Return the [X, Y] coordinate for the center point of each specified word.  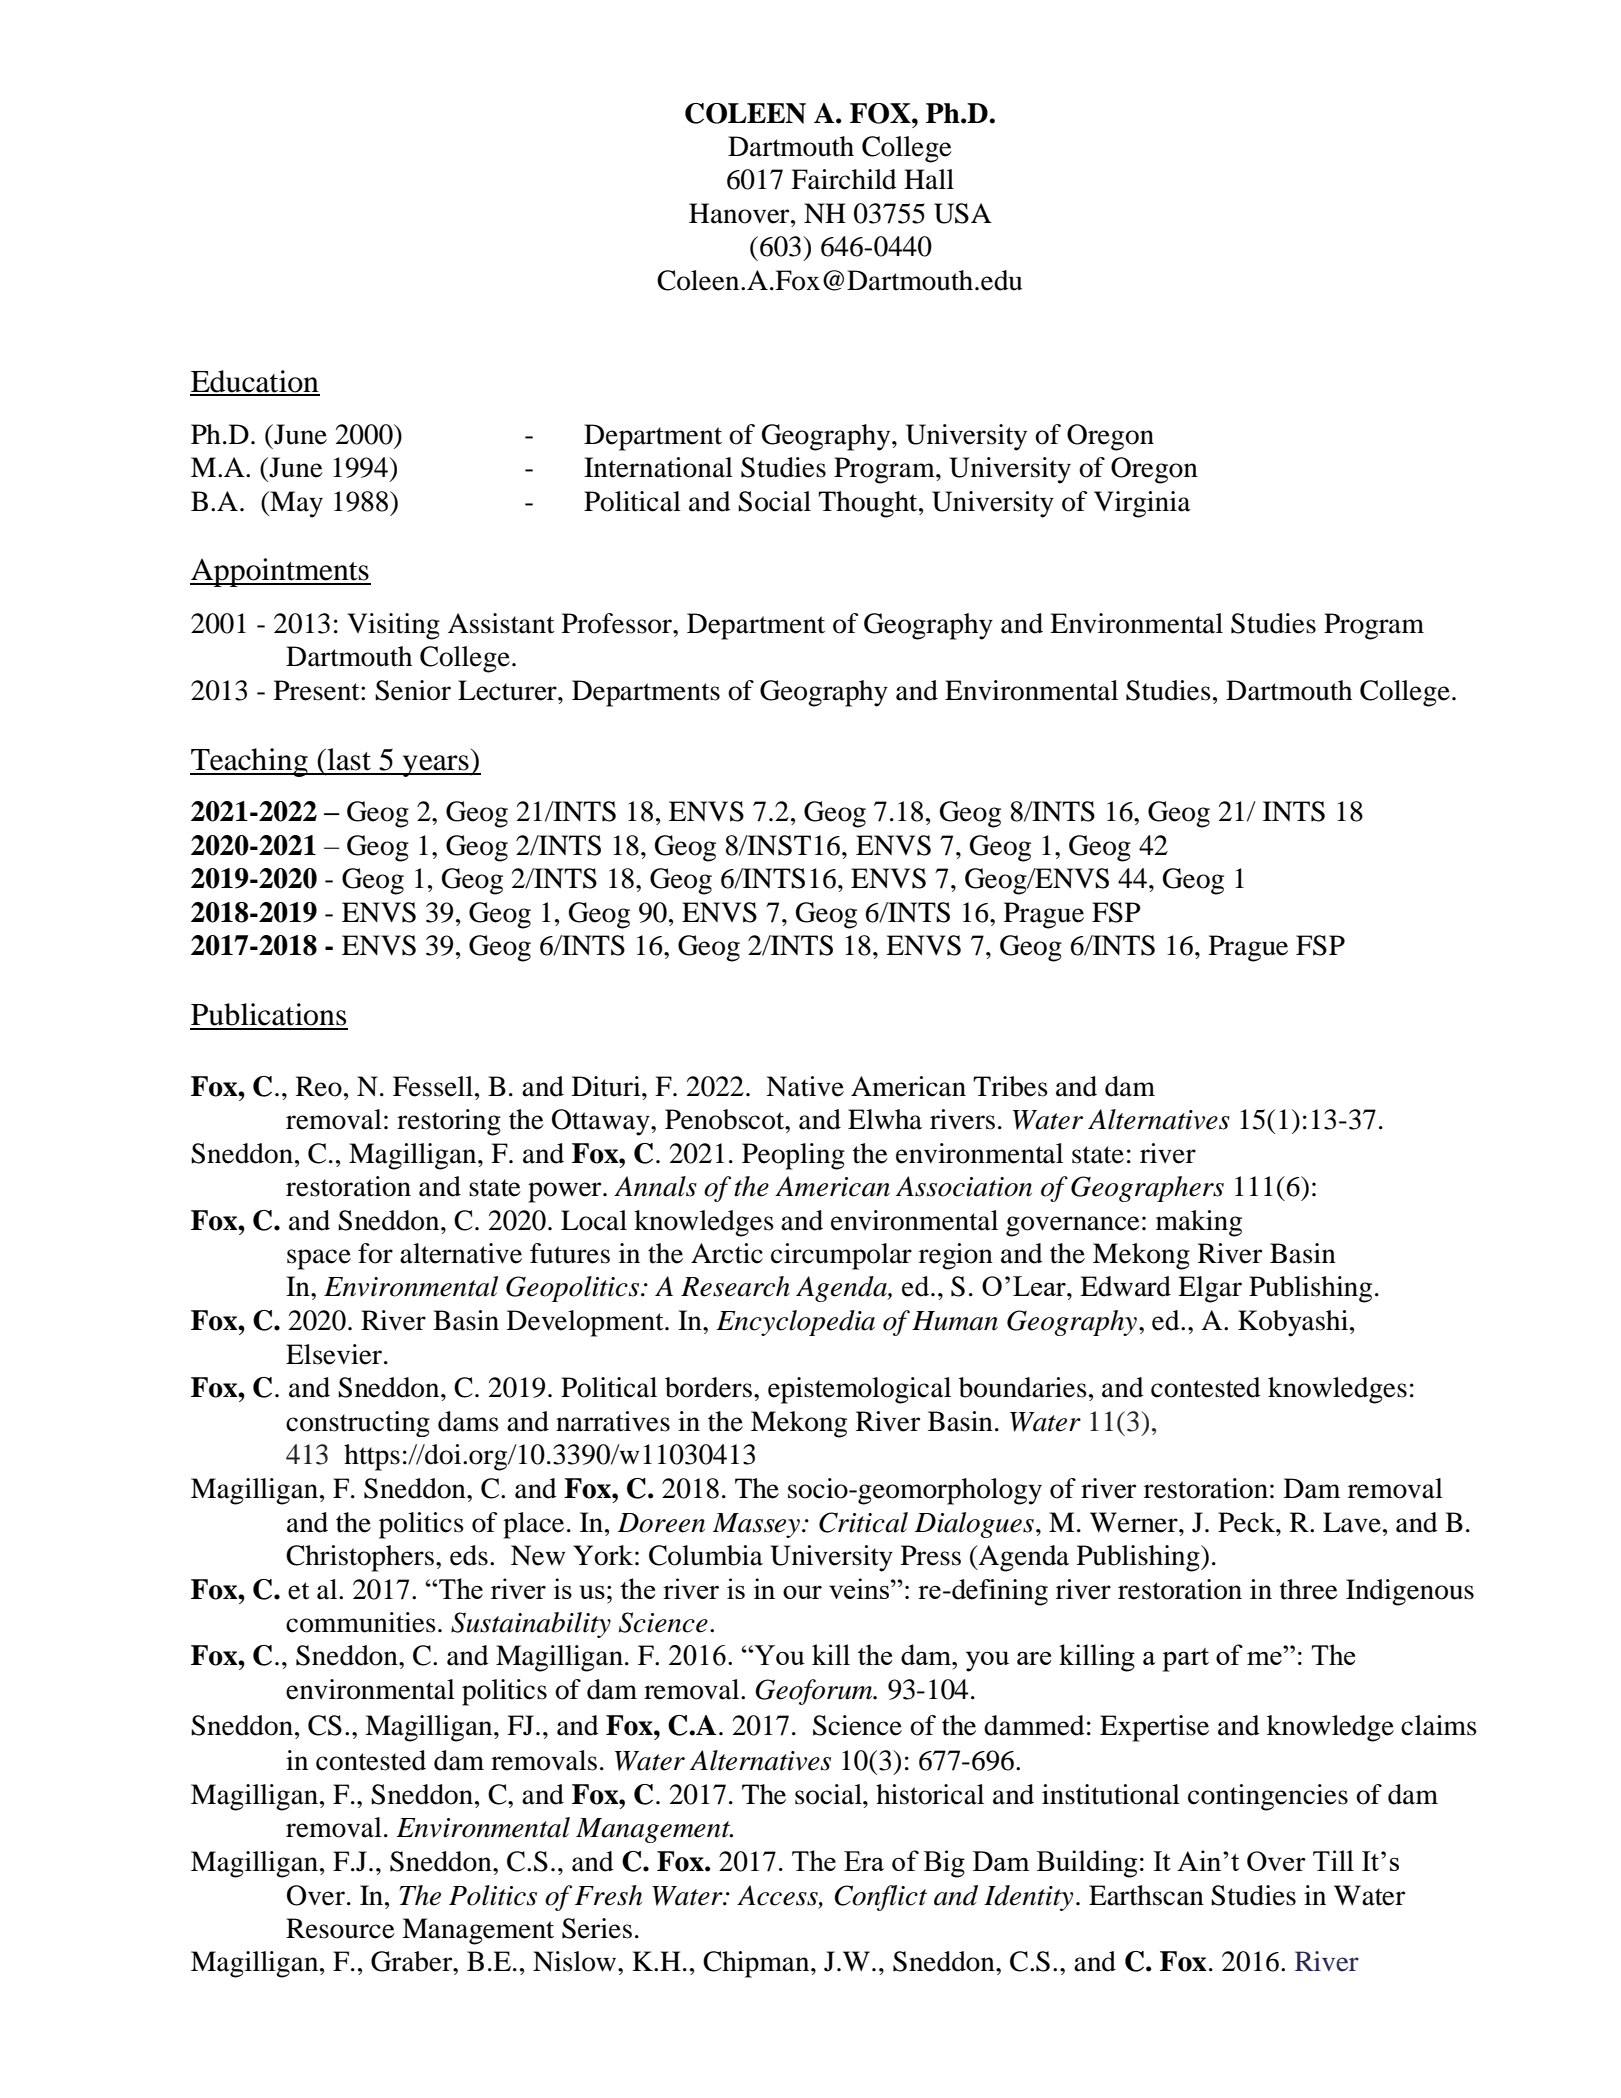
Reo [319, 1086]
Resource [340, 1928]
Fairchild [844, 179]
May [295, 504]
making [1199, 1223]
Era [864, 1861]
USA [963, 213]
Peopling [793, 1156]
